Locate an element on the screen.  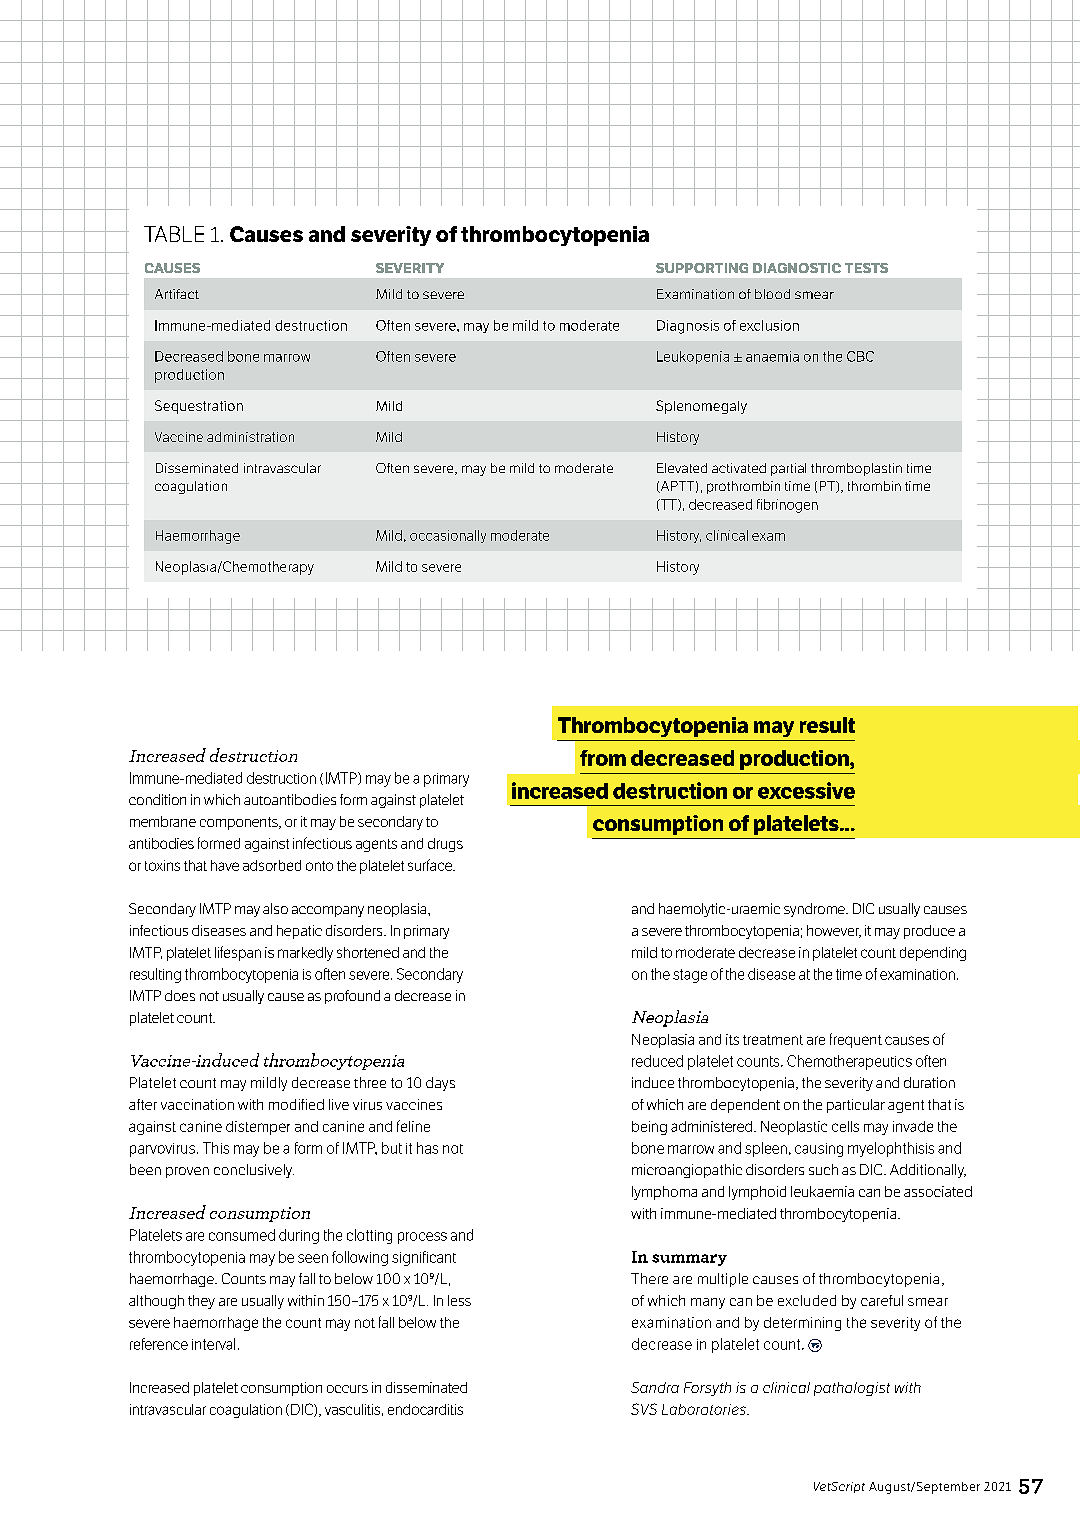
SUPPORTING is located at coordinates (702, 268).
